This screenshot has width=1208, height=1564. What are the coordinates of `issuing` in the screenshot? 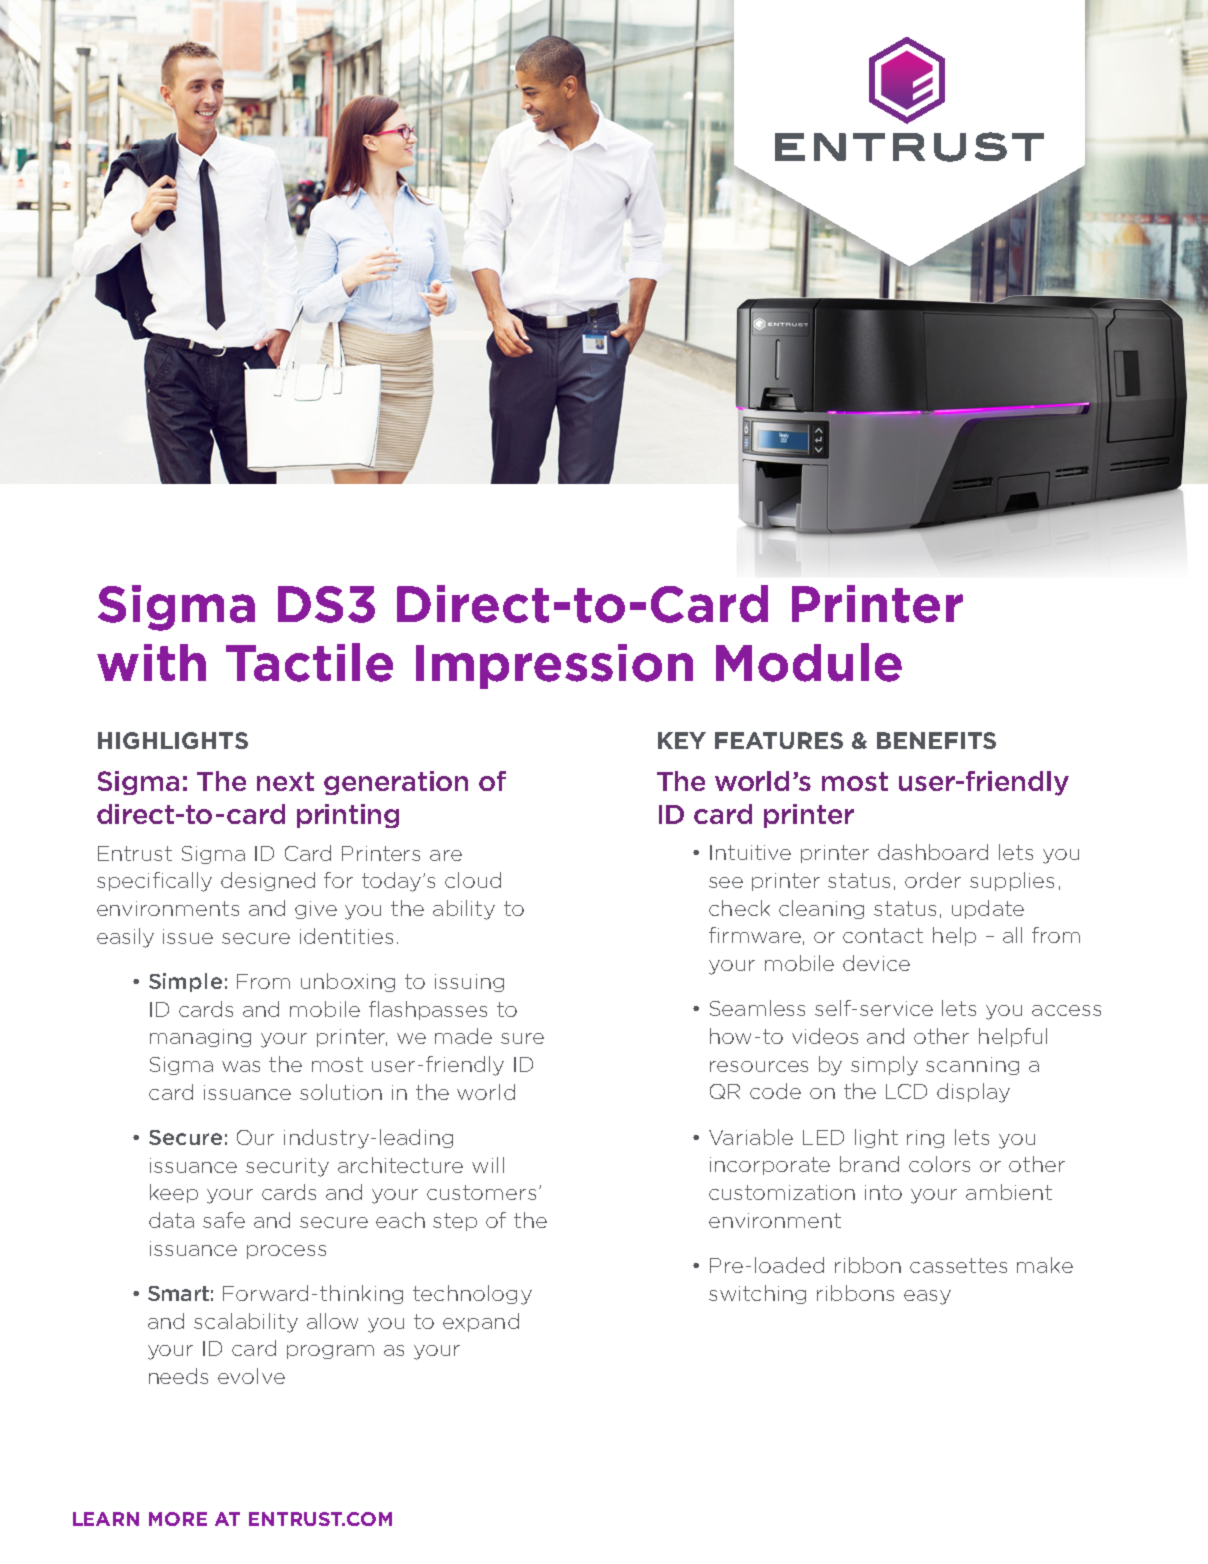 It's located at (469, 983).
